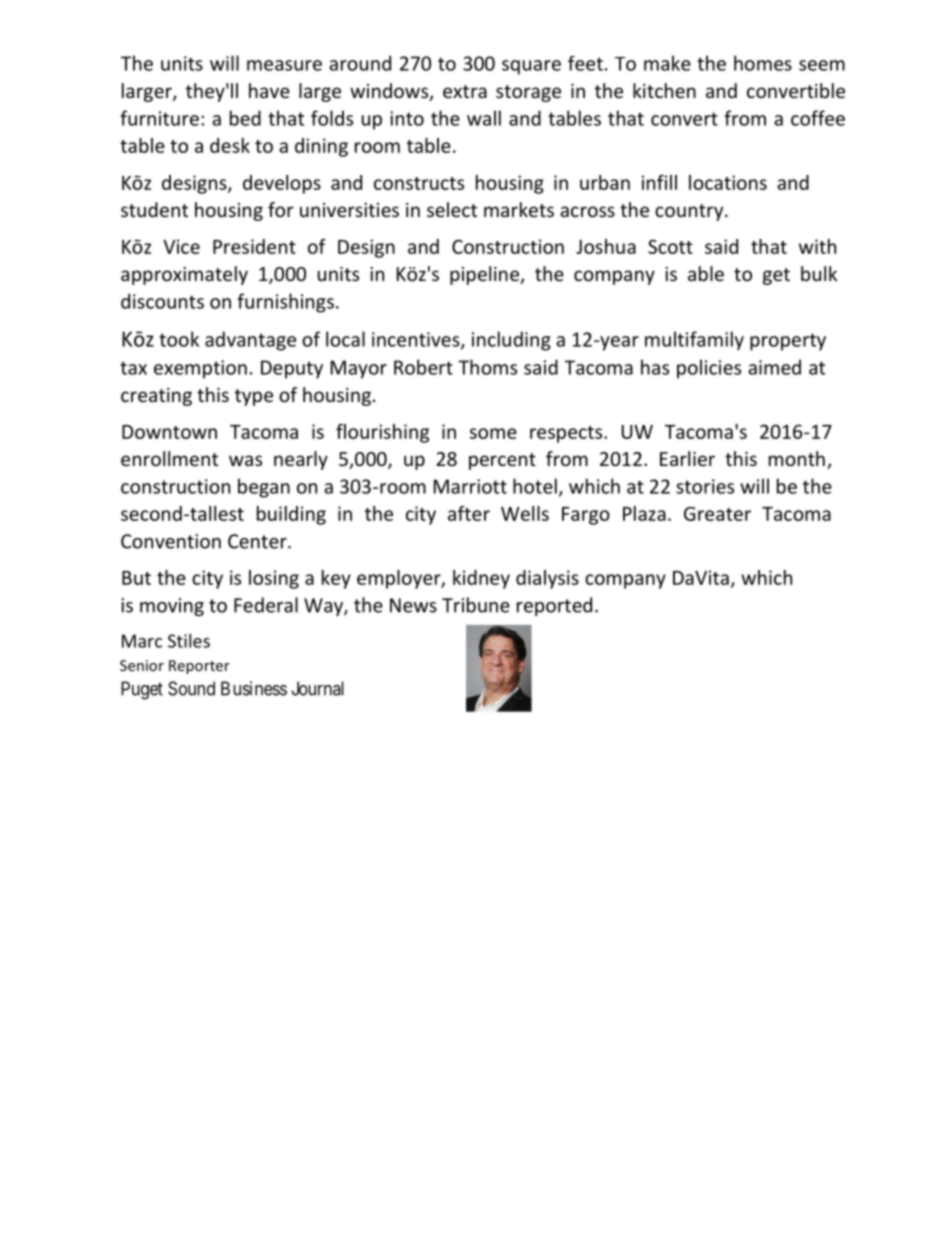 This screenshot has height=1233, width=952. What do you see at coordinates (465, 91) in the screenshot?
I see `extra` at bounding box center [465, 91].
